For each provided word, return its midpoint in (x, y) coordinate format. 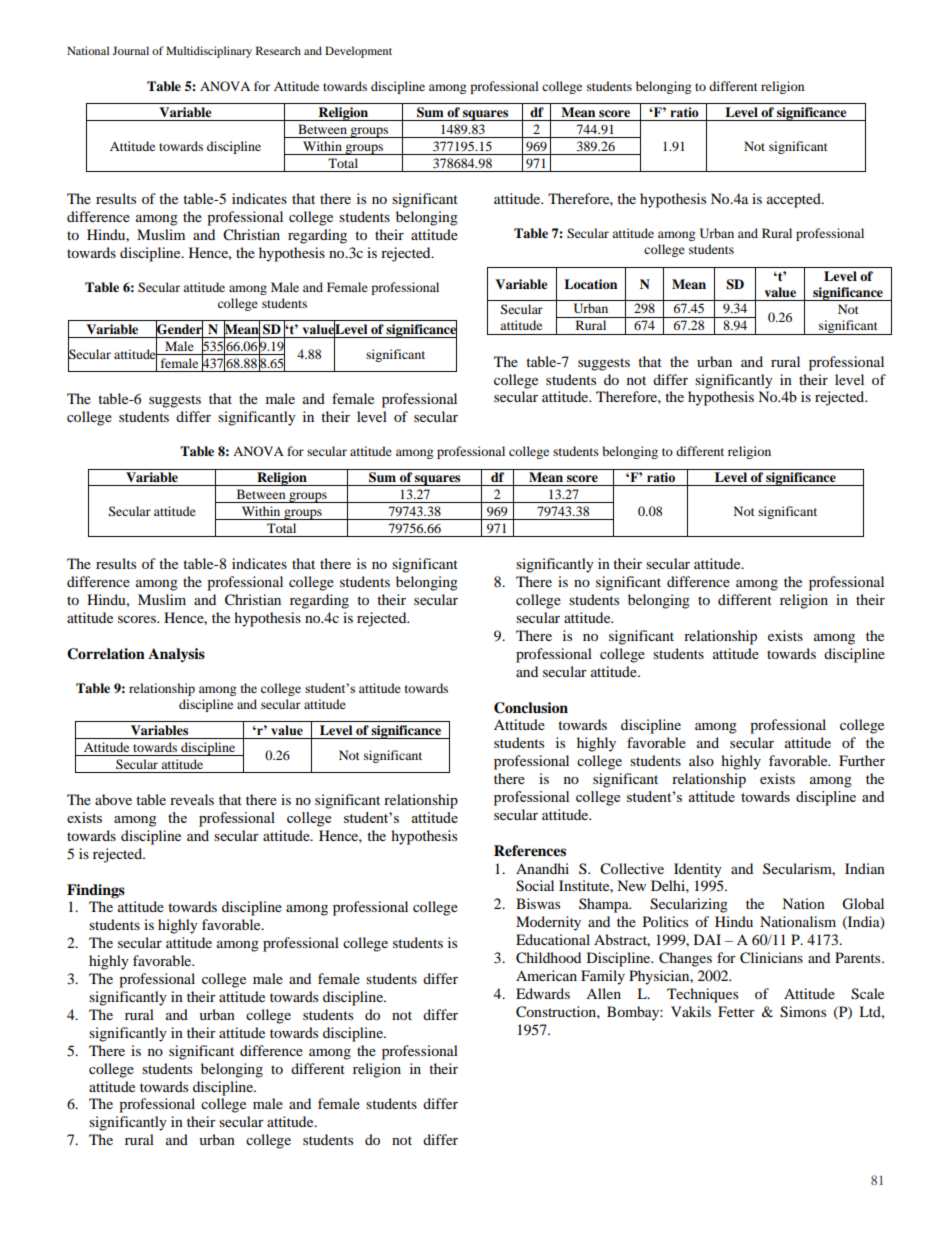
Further (862, 760)
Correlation (106, 654)
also (701, 760)
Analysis (176, 655)
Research (278, 50)
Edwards (543, 993)
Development (358, 52)
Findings (96, 891)
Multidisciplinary (209, 52)
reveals (192, 799)
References (530, 851)
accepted (795, 200)
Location (590, 284)
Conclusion (531, 708)
